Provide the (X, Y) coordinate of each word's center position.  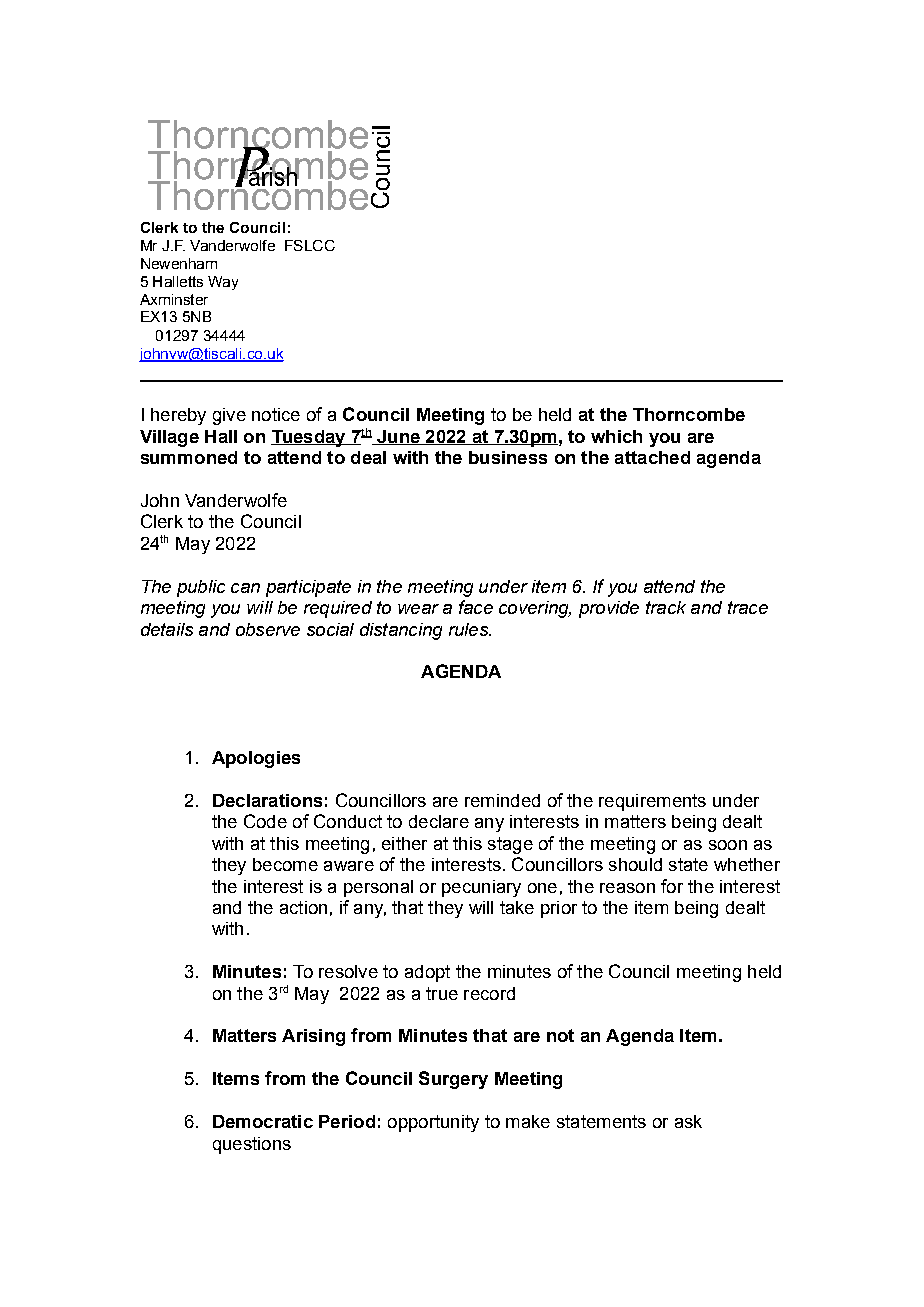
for (672, 886)
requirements (652, 802)
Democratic (263, 1121)
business (508, 457)
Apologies (256, 759)
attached (652, 457)
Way (223, 283)
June (398, 437)
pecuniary (481, 888)
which (616, 436)
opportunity (433, 1123)
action (303, 907)
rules (469, 629)
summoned (189, 457)
